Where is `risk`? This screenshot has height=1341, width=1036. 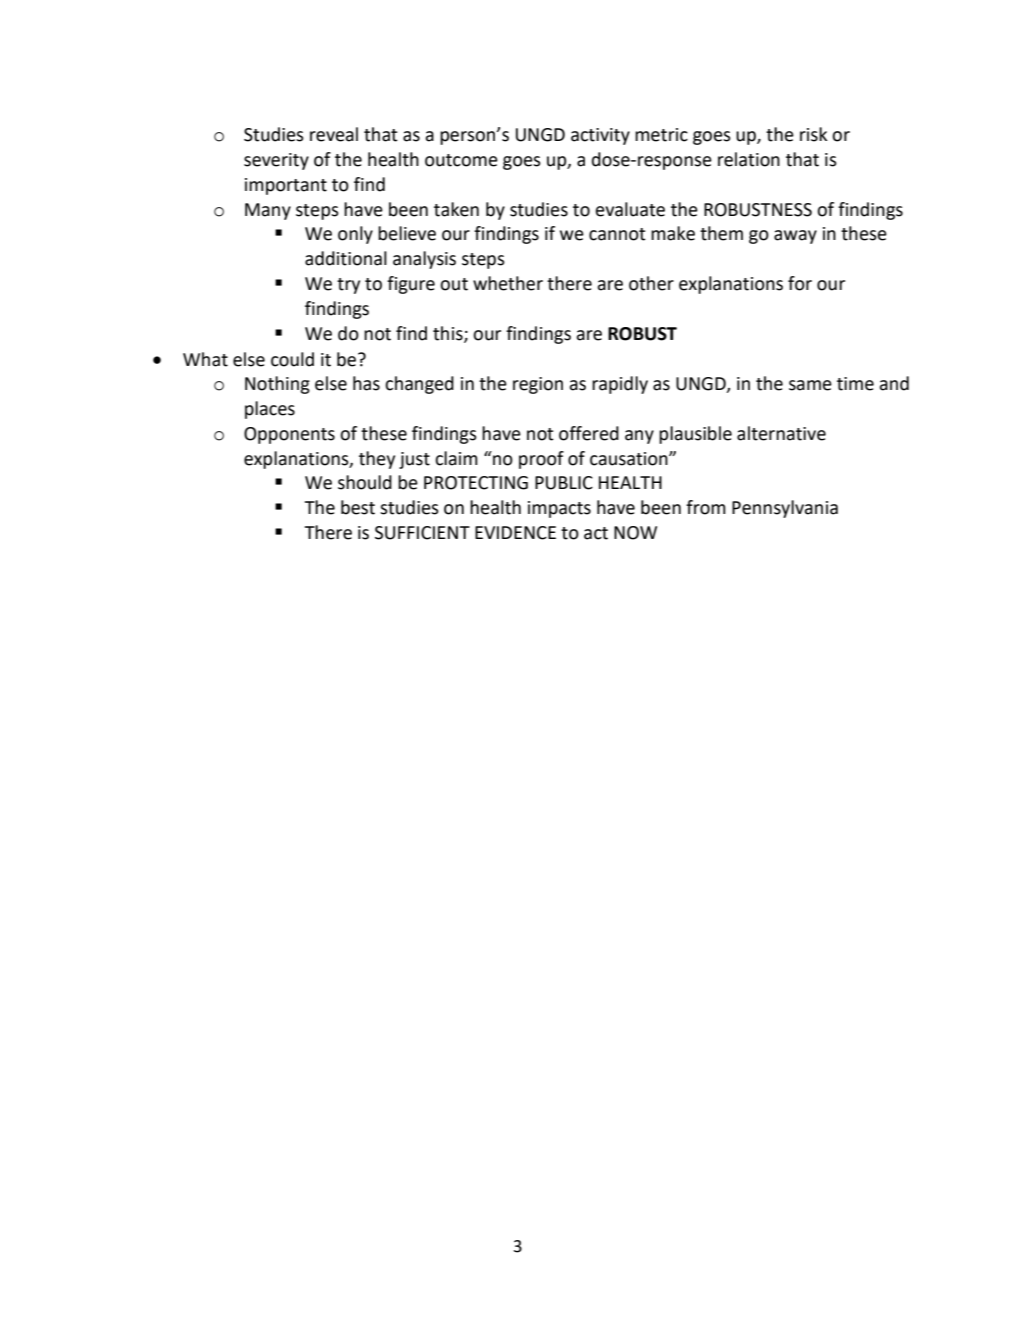
risk is located at coordinates (813, 134).
